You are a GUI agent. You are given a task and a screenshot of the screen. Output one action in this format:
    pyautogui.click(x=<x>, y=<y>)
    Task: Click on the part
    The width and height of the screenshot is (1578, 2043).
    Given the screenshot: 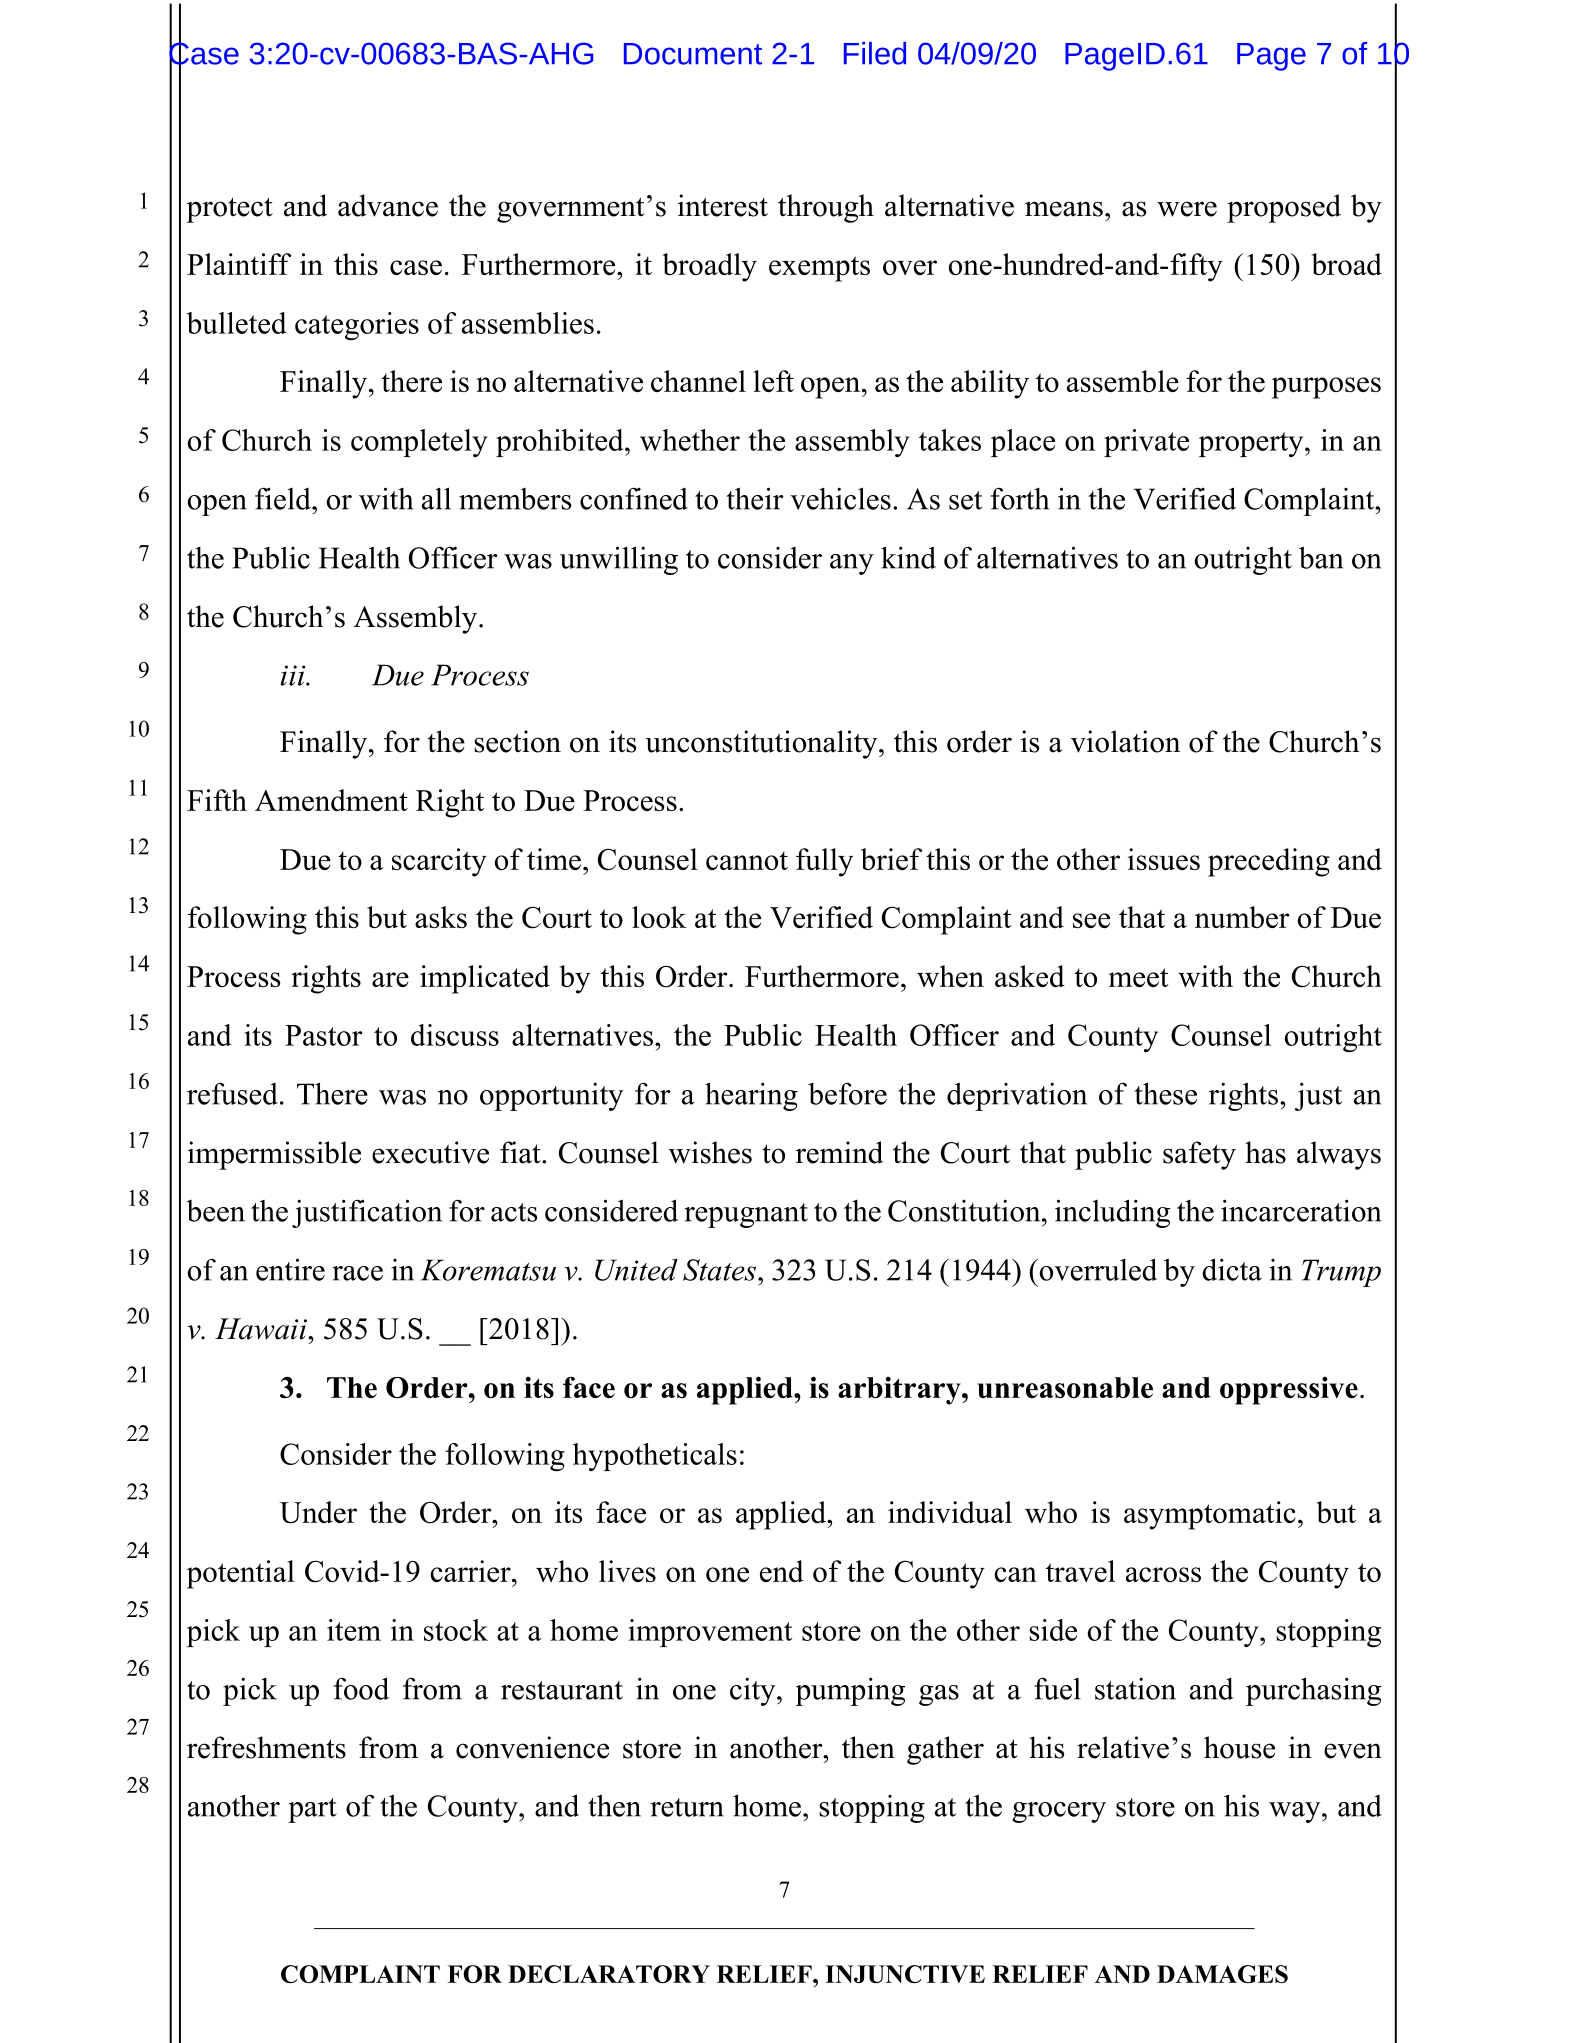 What is the action you would take?
    pyautogui.click(x=312, y=1810)
